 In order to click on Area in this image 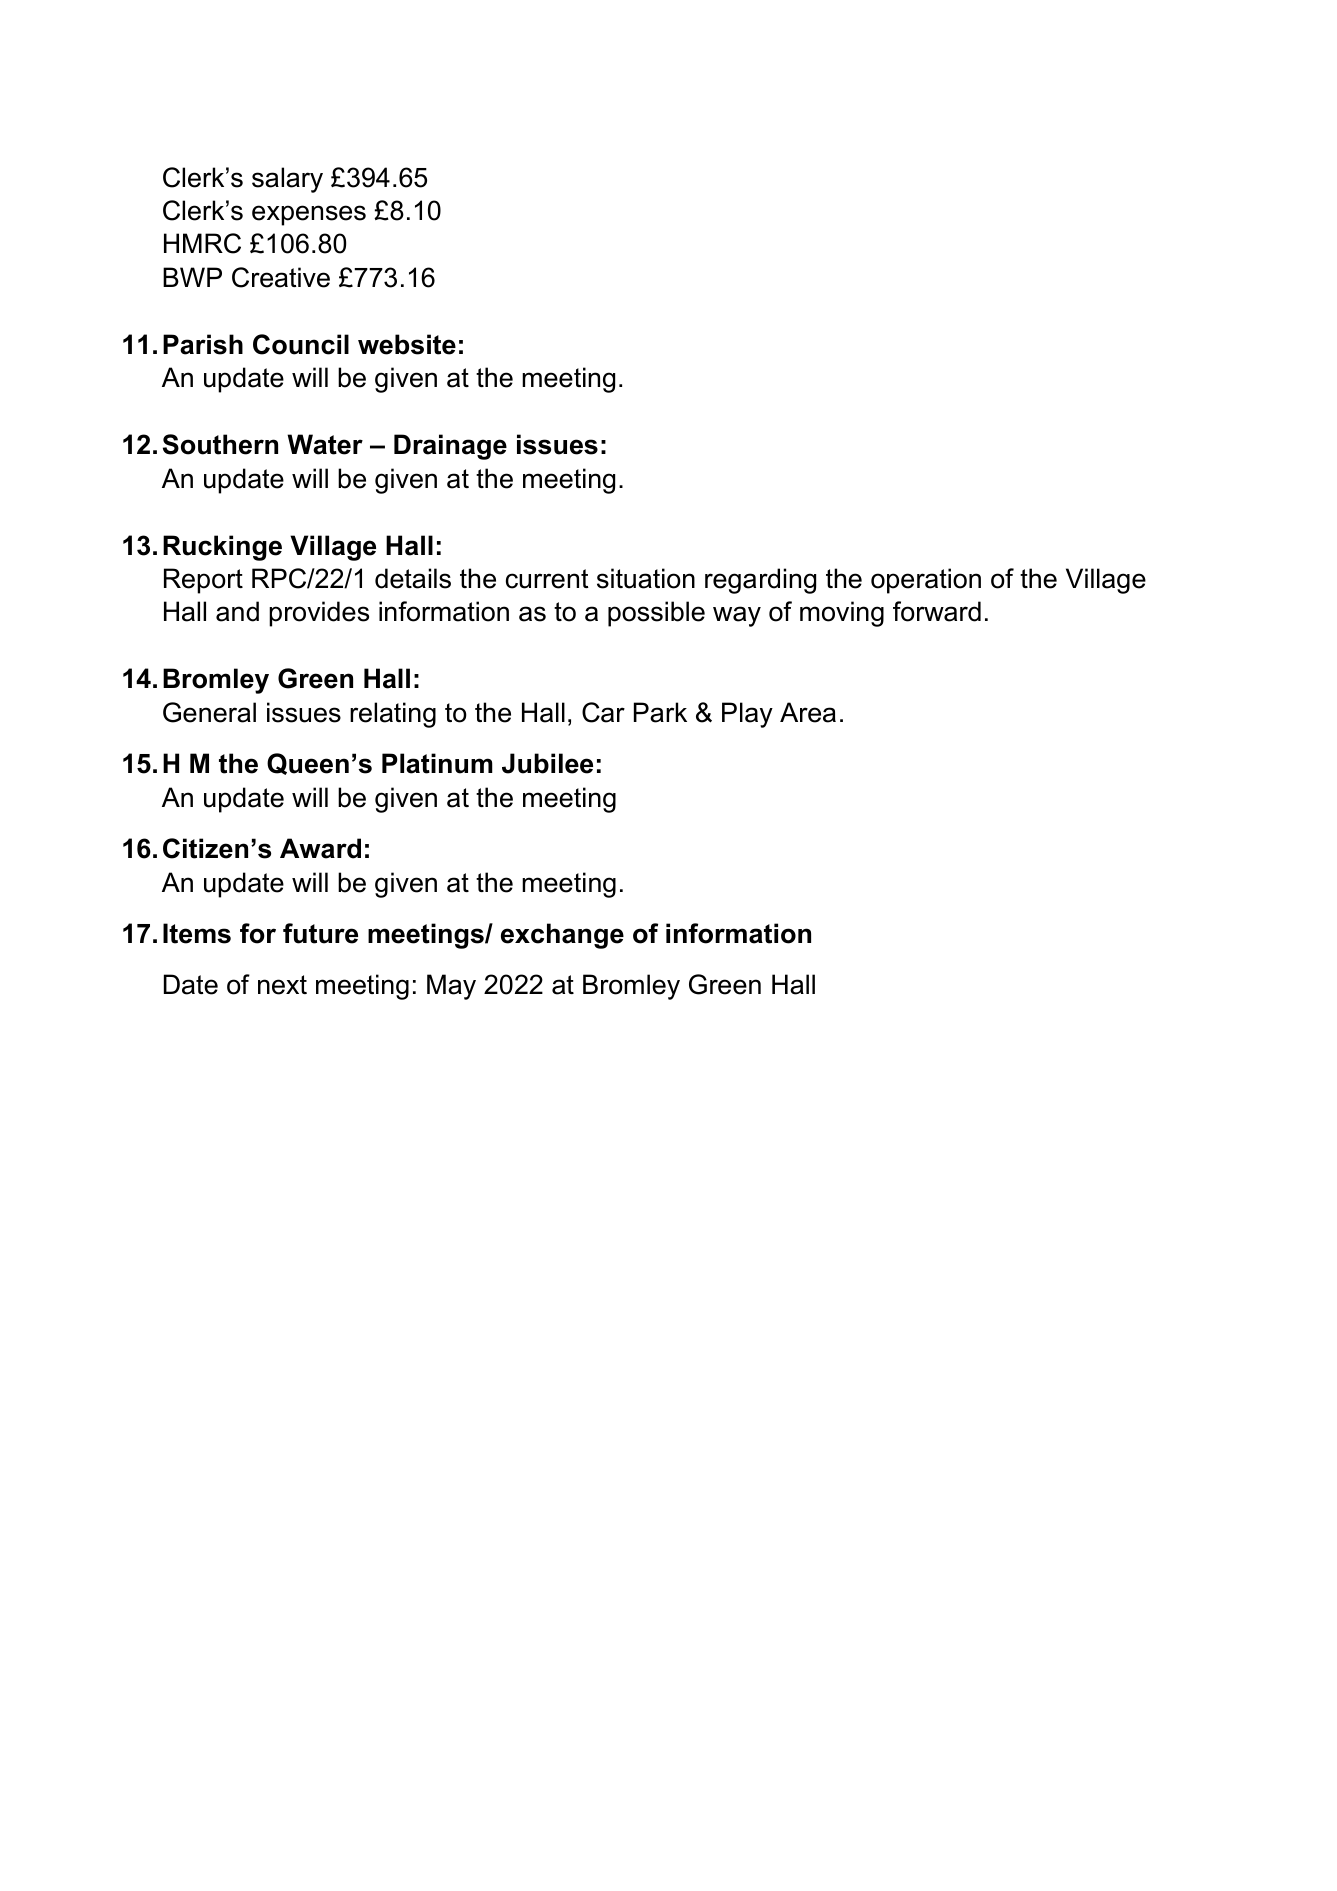, I will do `click(808, 712)`.
